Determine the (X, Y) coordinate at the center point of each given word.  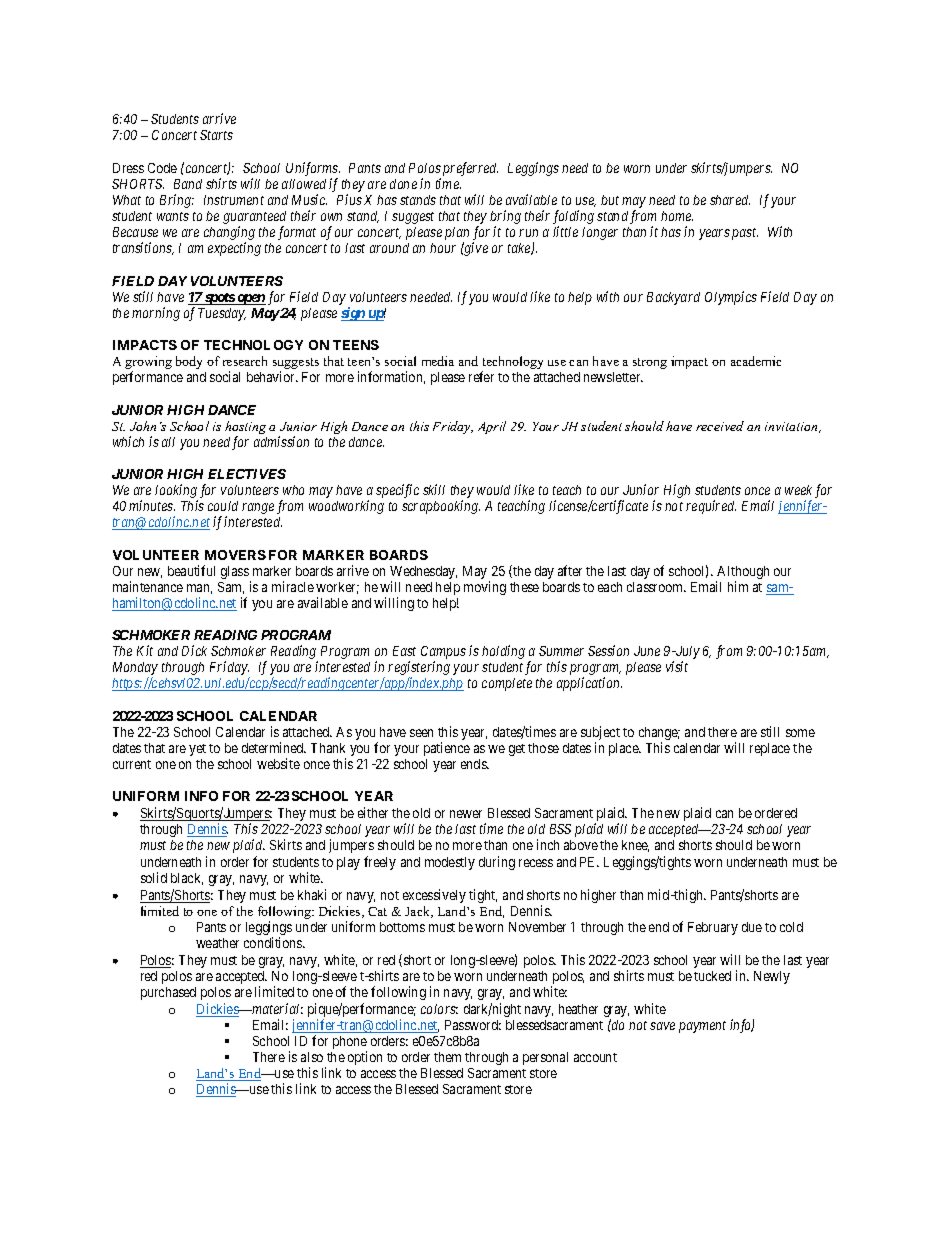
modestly (450, 863)
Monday (135, 670)
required (711, 507)
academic (756, 361)
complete (507, 684)
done (403, 184)
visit (677, 666)
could (223, 506)
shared (730, 200)
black (187, 879)
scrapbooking (441, 507)
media (438, 361)
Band (188, 184)
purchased (168, 993)
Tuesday (222, 314)
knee (635, 846)
